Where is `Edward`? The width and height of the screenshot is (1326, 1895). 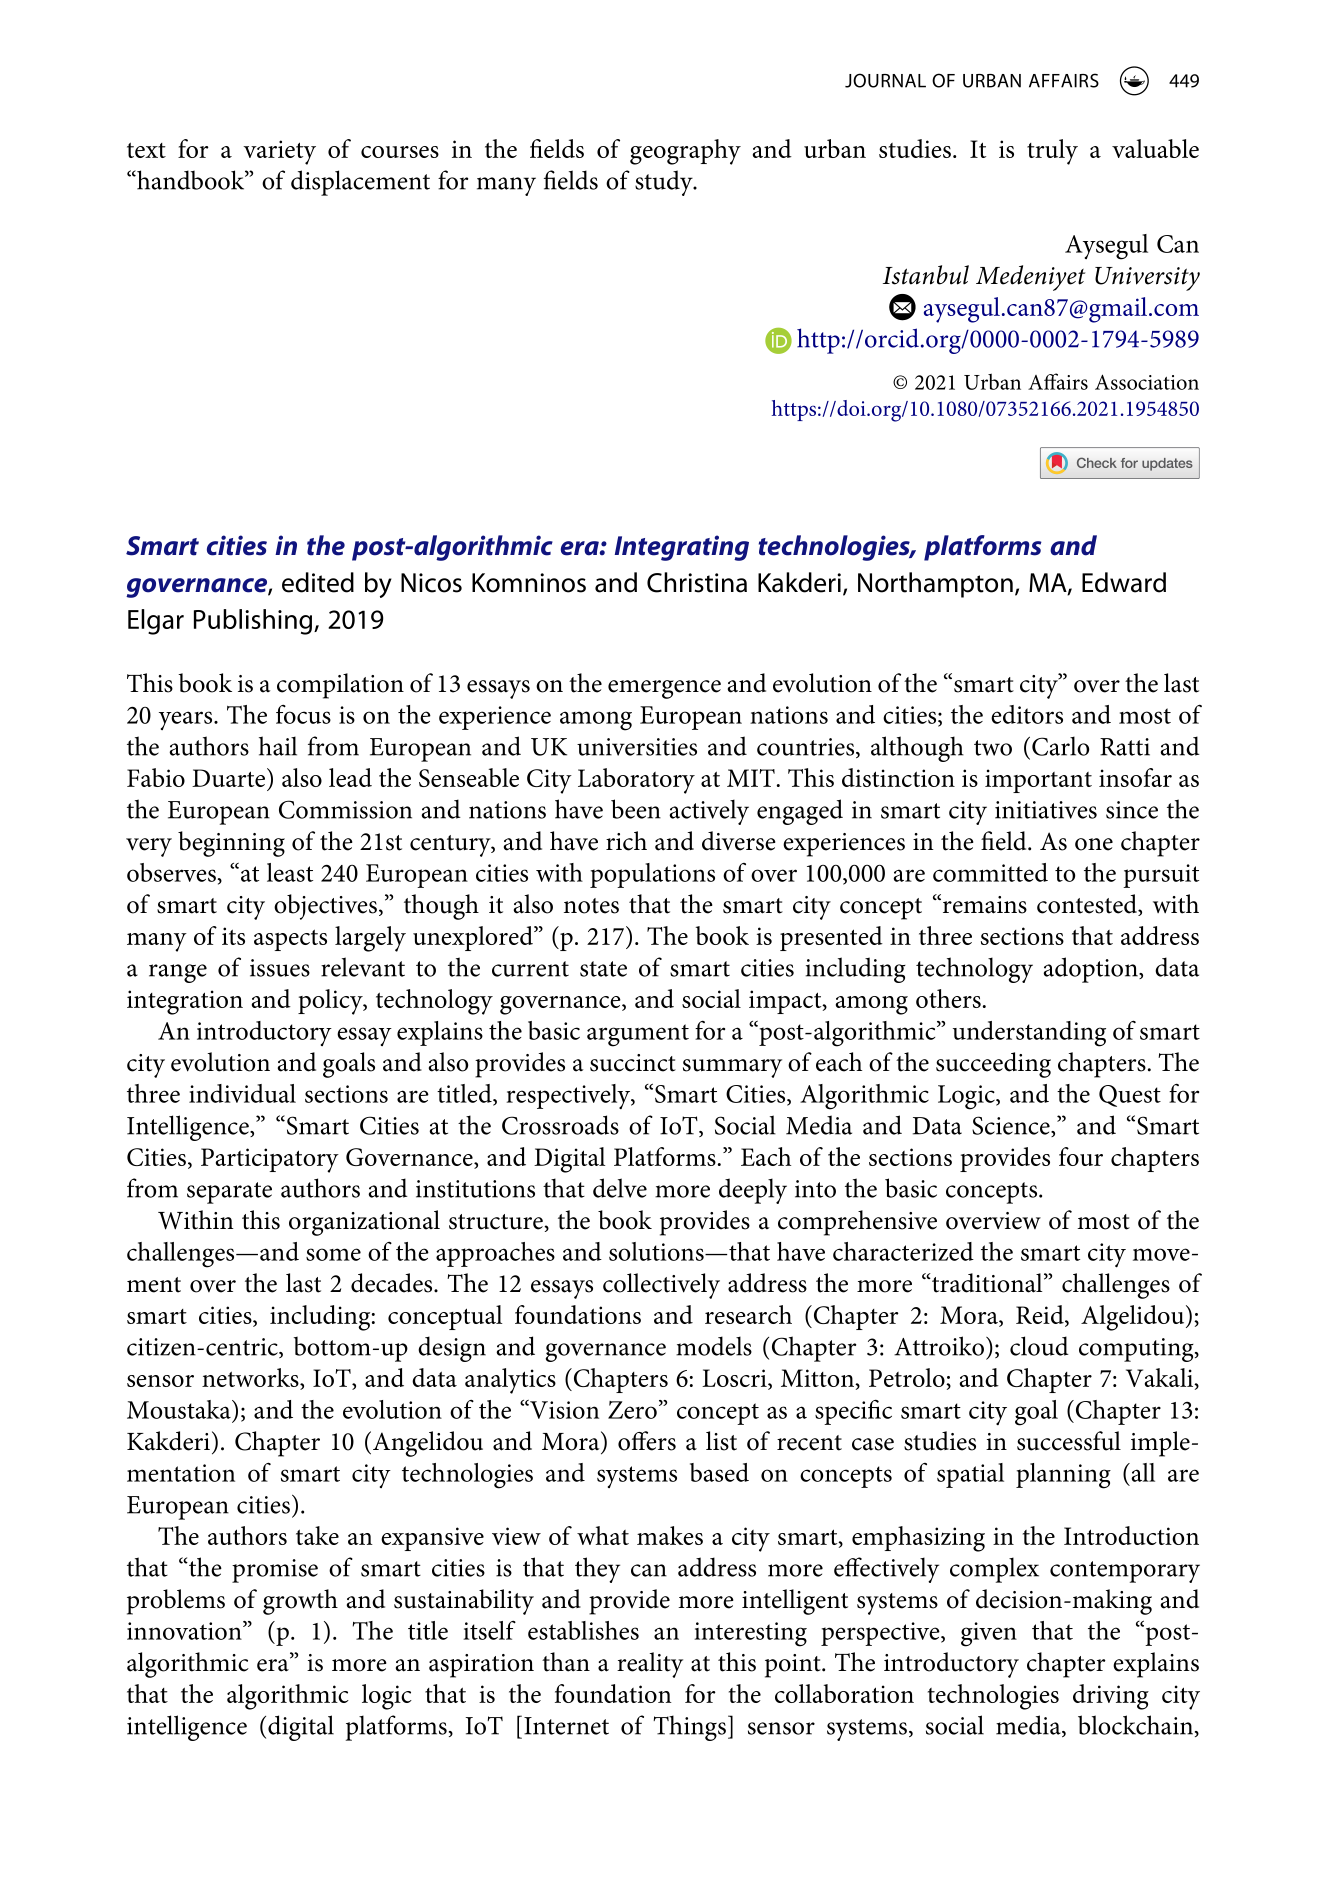 Edward is located at coordinates (1124, 582).
